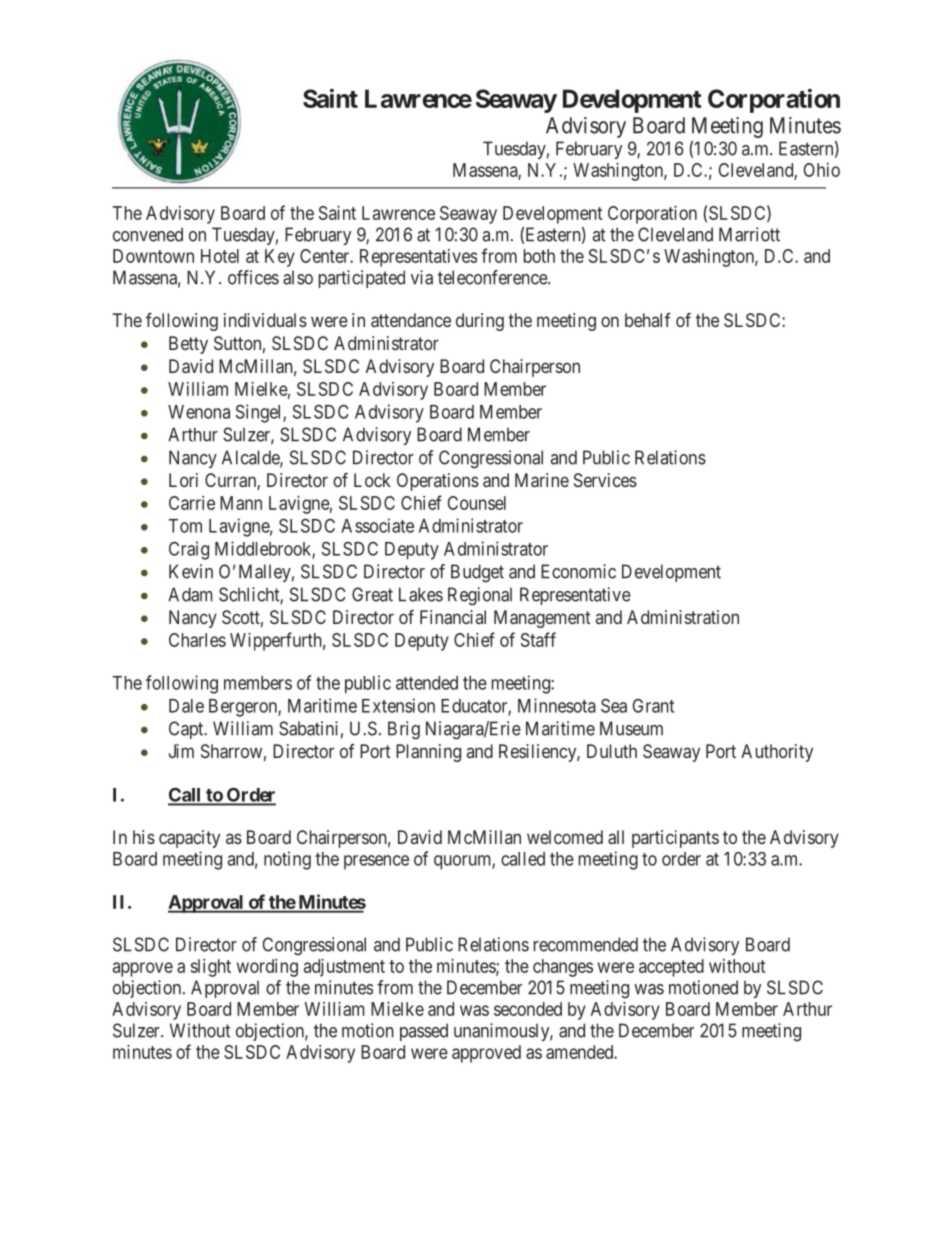  What do you see at coordinates (211, 968) in the screenshot?
I see `slight` at bounding box center [211, 968].
